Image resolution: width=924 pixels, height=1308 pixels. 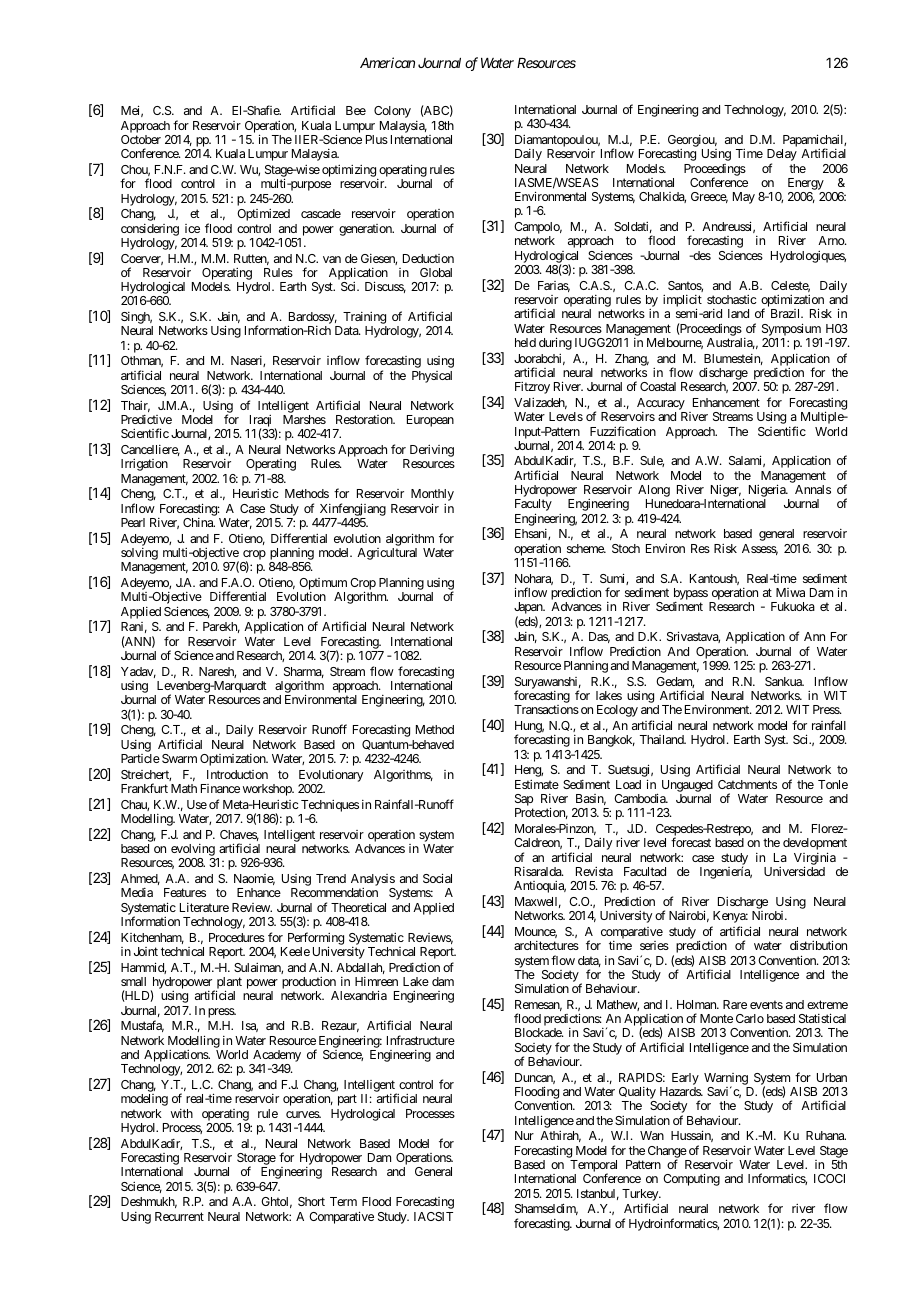 What do you see at coordinates (197, 804) in the page?
I see `Use` at bounding box center [197, 804].
